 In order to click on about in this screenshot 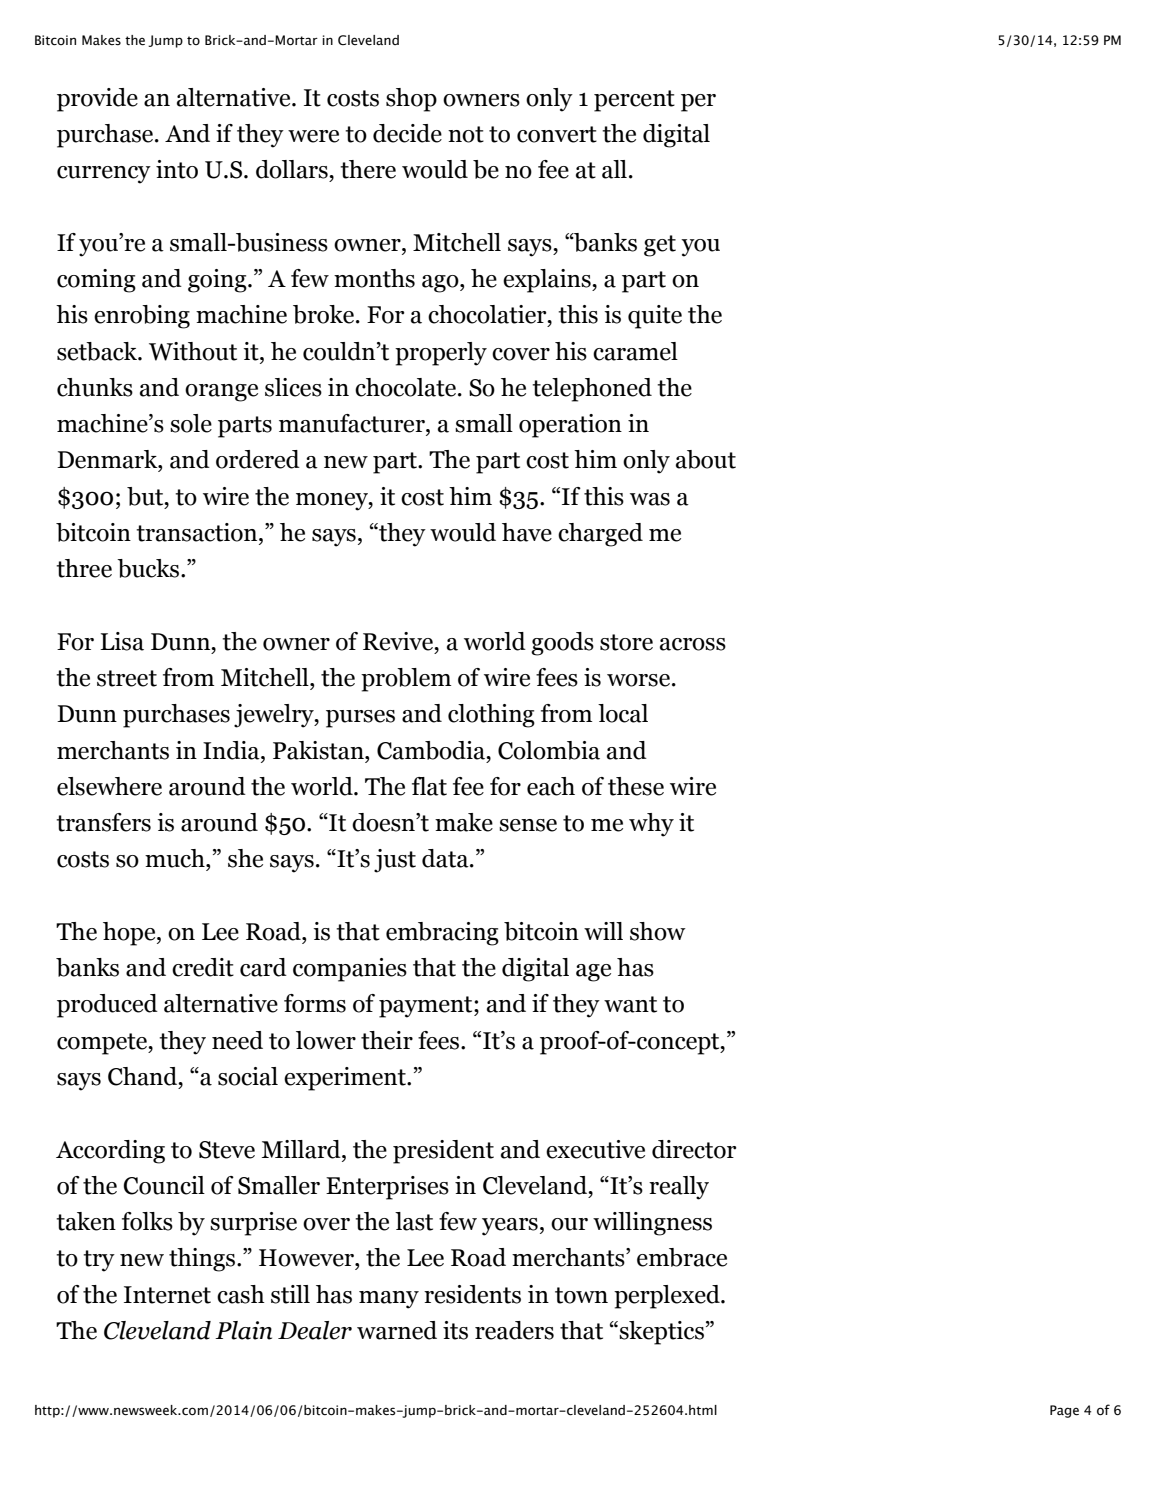, I will do `click(706, 459)`.
